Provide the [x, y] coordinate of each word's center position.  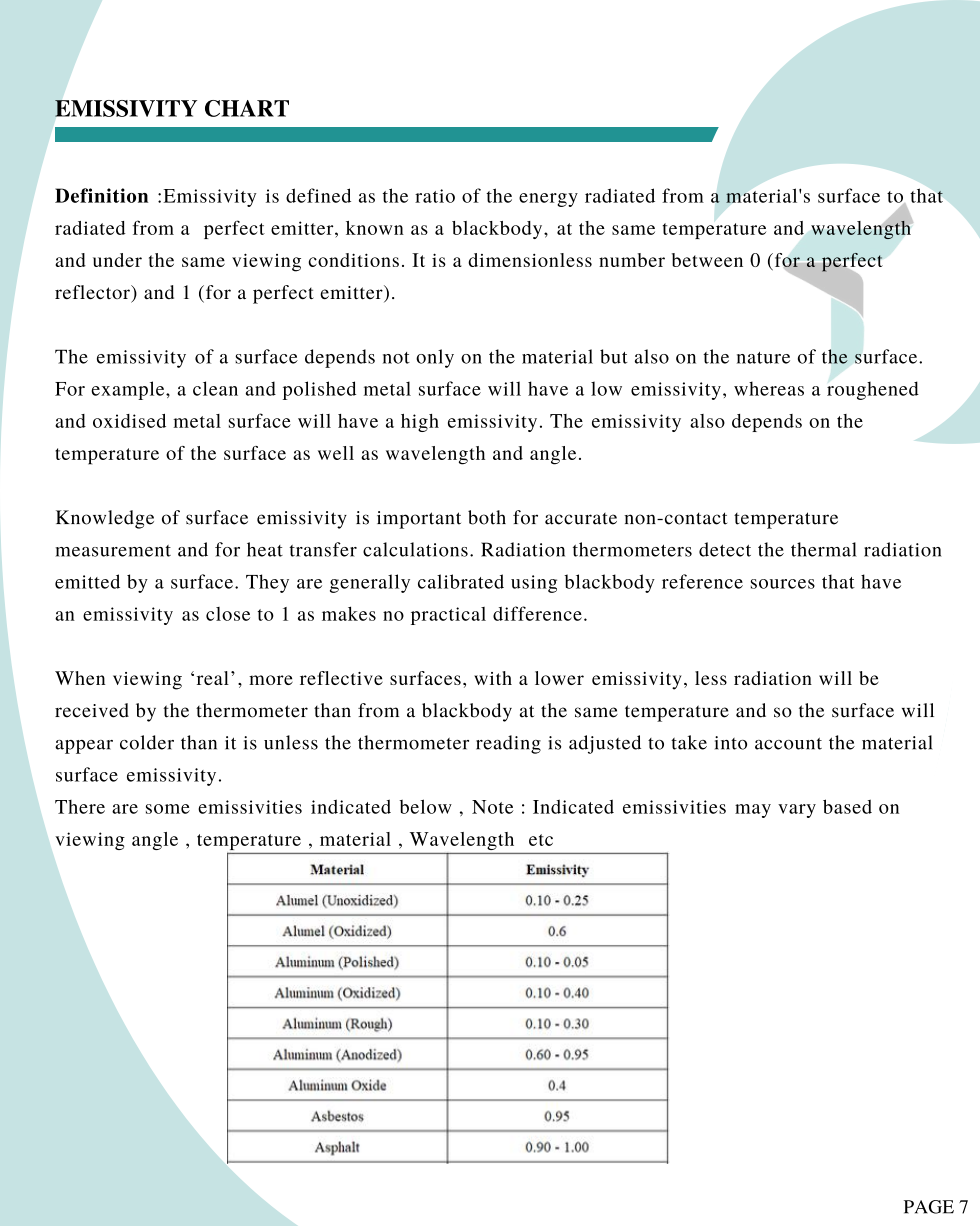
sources [783, 584]
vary [797, 811]
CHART [247, 108]
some [168, 809]
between [707, 260]
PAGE [929, 1207]
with [493, 678]
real [213, 678]
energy [548, 200]
